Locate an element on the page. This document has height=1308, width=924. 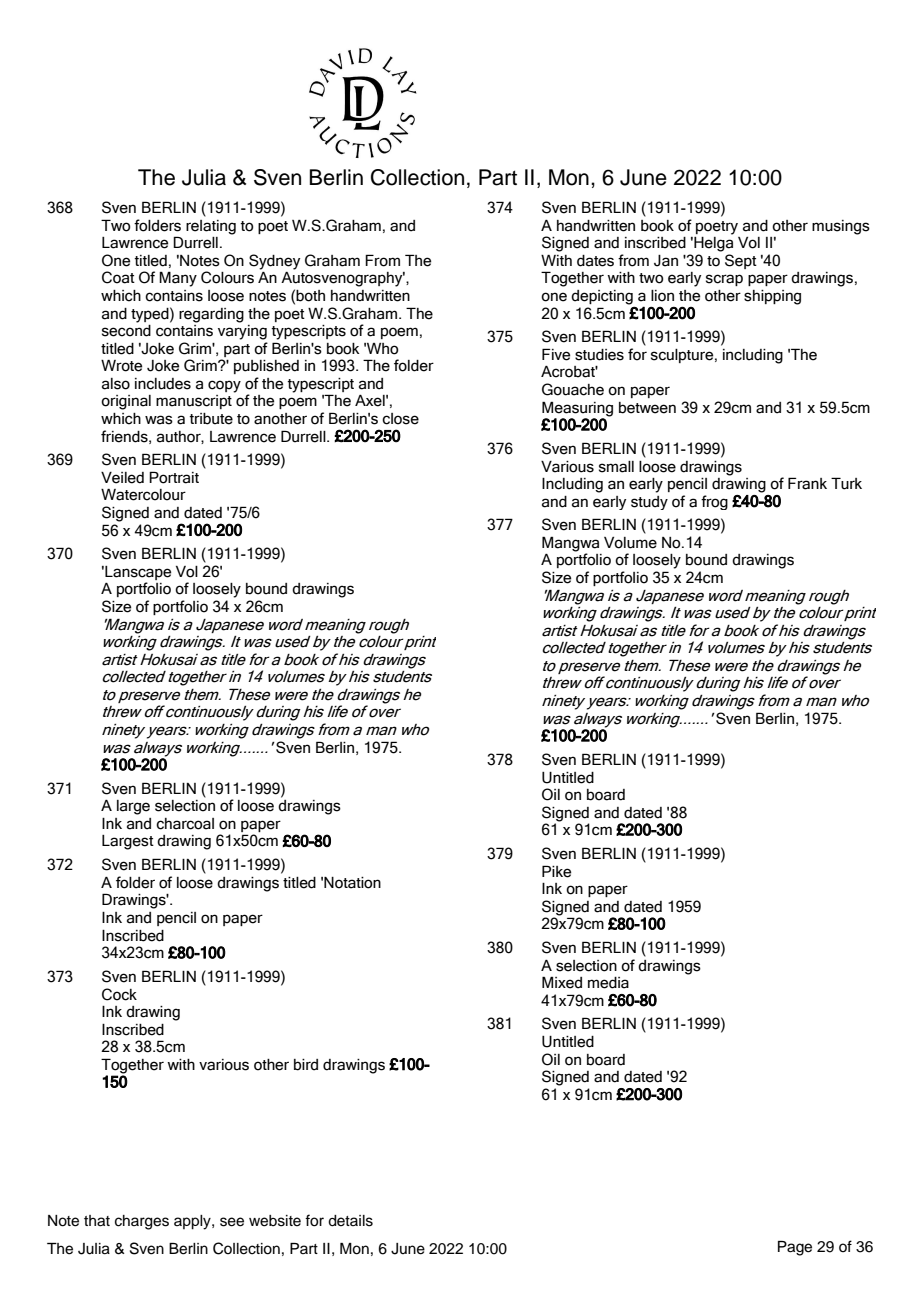
dates is located at coordinates (595, 261).
